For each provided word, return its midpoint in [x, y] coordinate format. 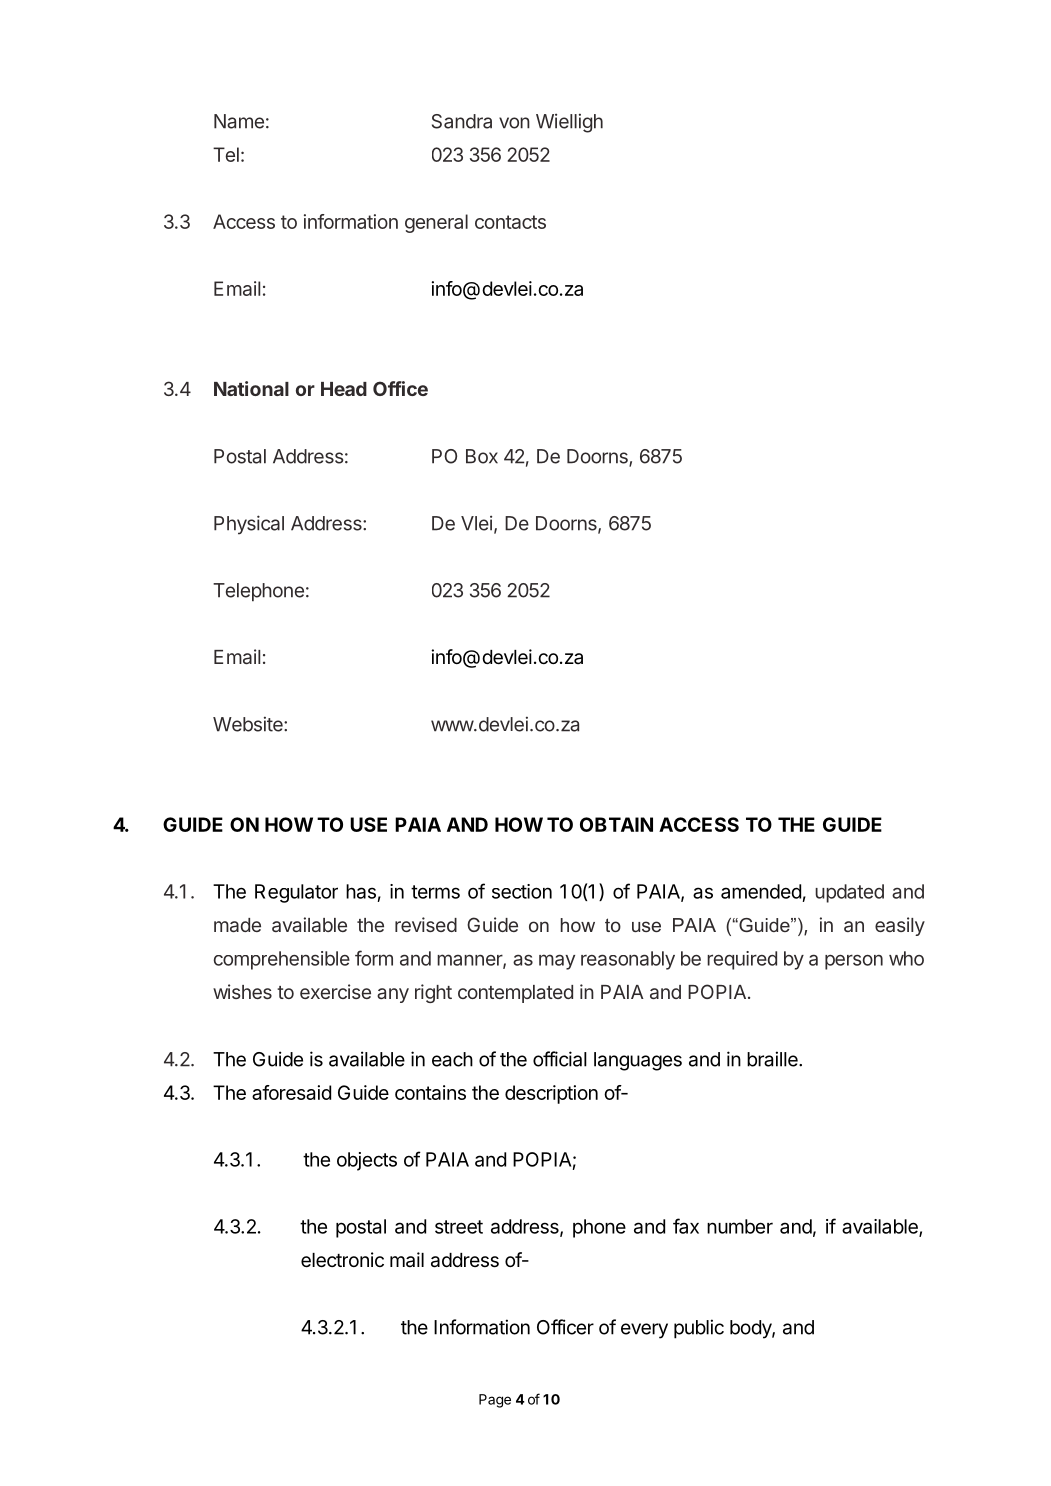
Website [249, 724]
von [514, 123]
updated [849, 893]
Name [239, 121]
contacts [510, 222]
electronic [342, 1260]
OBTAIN [616, 824]
